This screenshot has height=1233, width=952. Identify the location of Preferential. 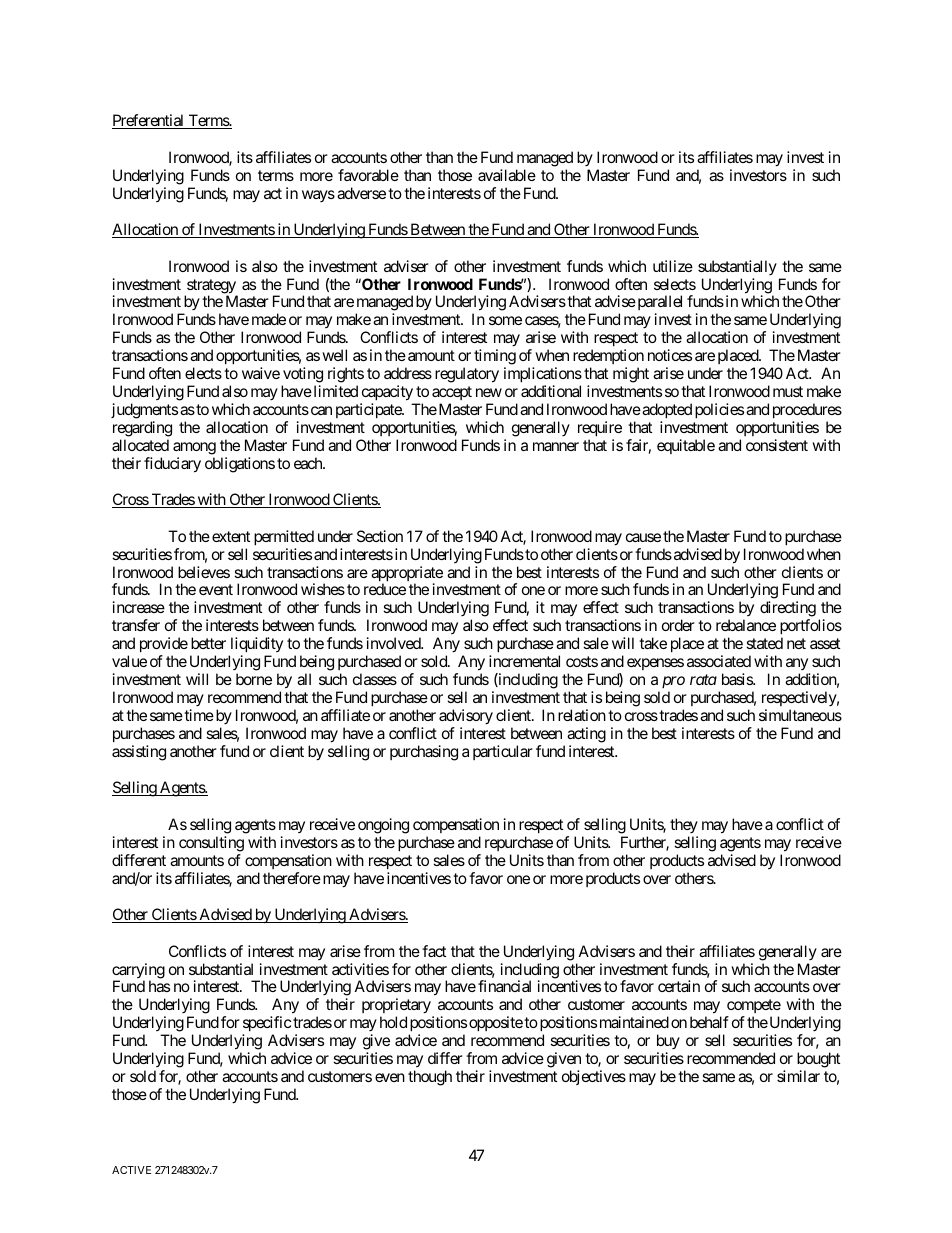
(149, 121).
